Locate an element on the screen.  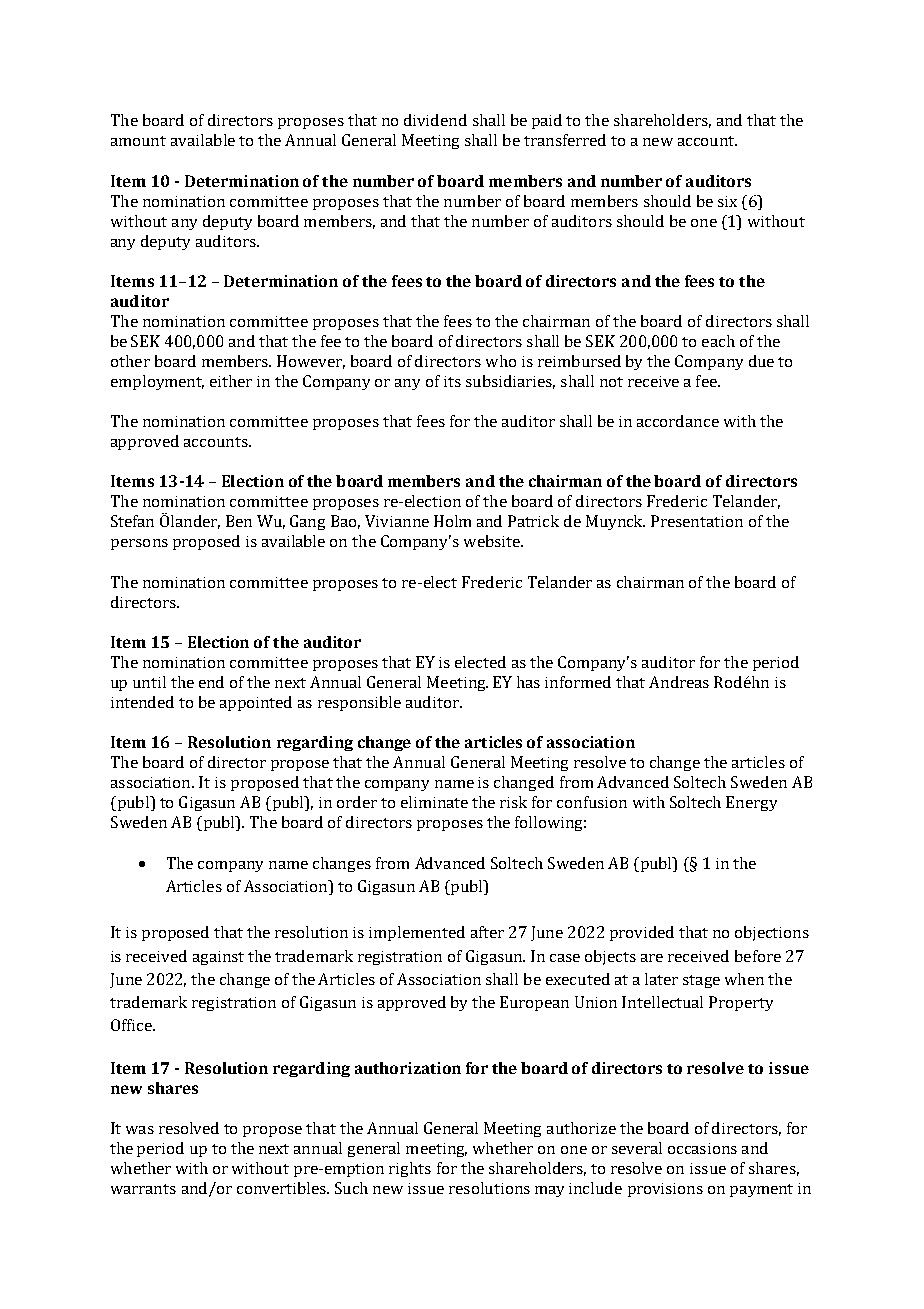
amount is located at coordinates (138, 141).
